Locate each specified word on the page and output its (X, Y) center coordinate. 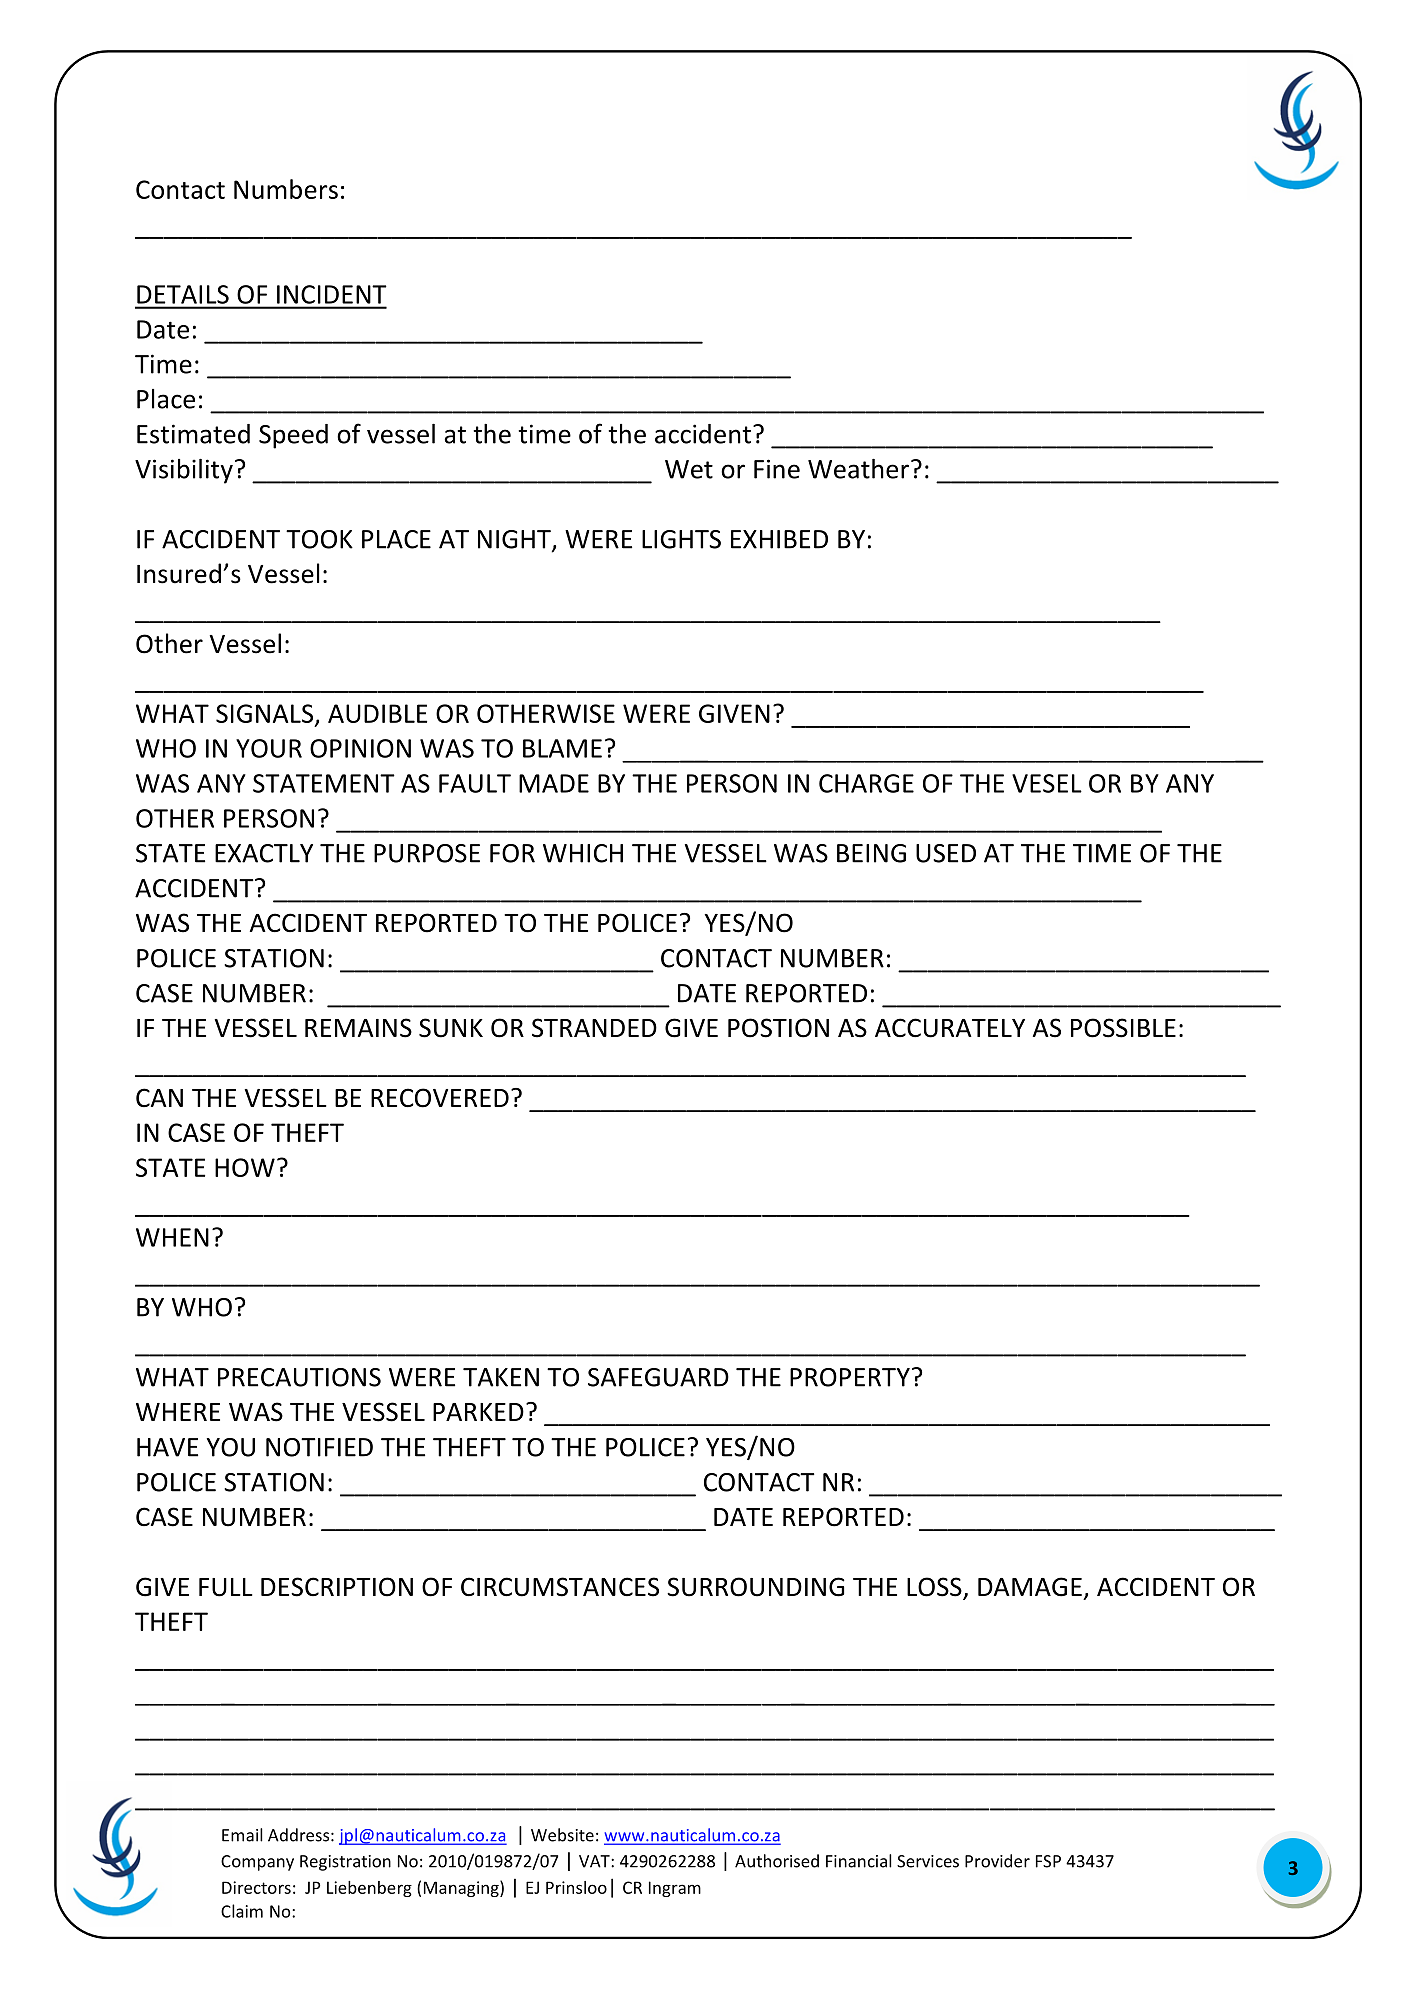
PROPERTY (850, 1377)
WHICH (583, 853)
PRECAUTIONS (299, 1377)
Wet (689, 469)
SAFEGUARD (658, 1377)
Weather (858, 469)
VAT (595, 1861)
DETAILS (183, 294)
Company (257, 1863)
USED (946, 853)
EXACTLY (264, 853)
